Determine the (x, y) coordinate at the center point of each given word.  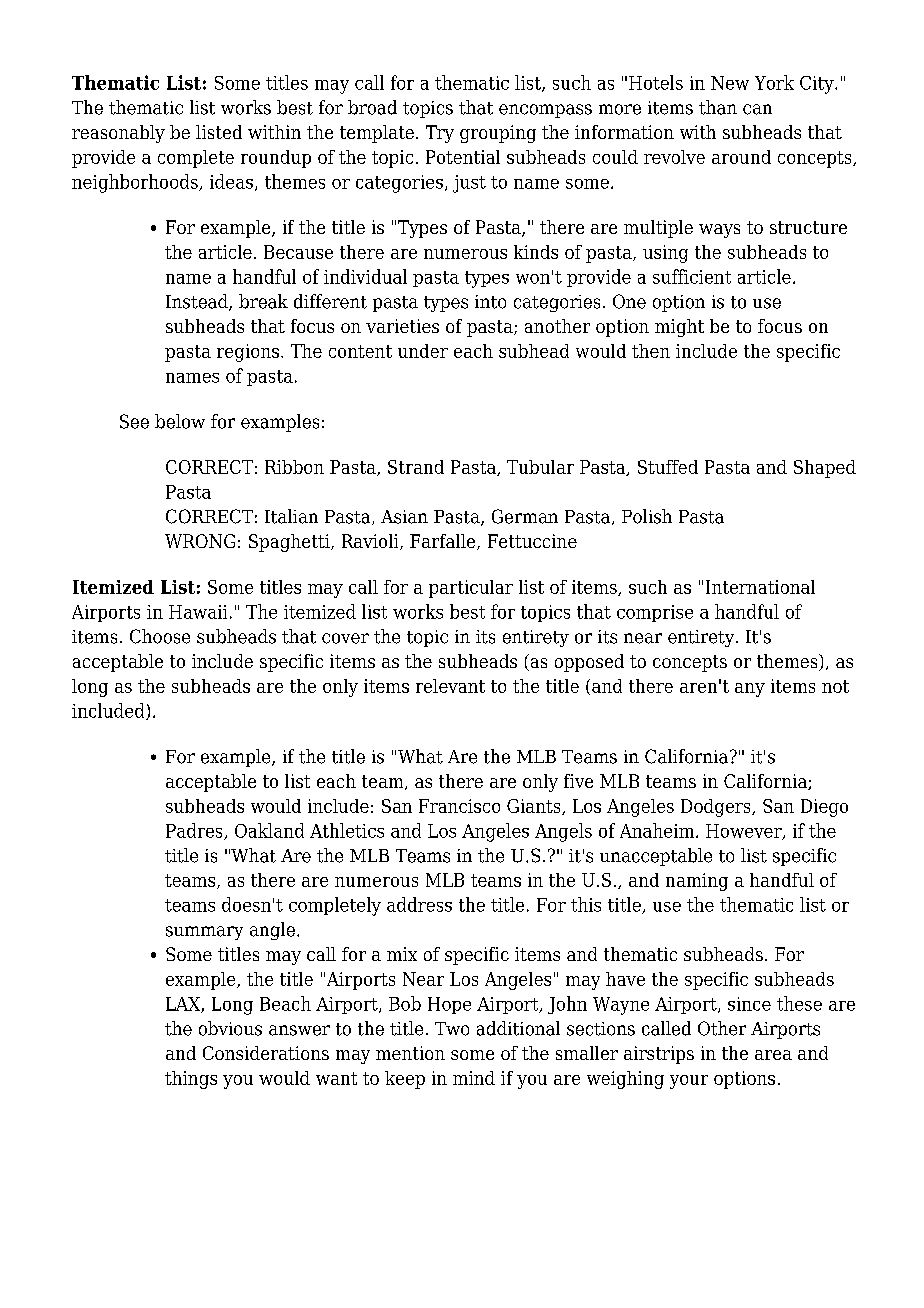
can (757, 109)
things (191, 1080)
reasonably (118, 134)
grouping (498, 134)
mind (474, 1078)
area (773, 1055)
